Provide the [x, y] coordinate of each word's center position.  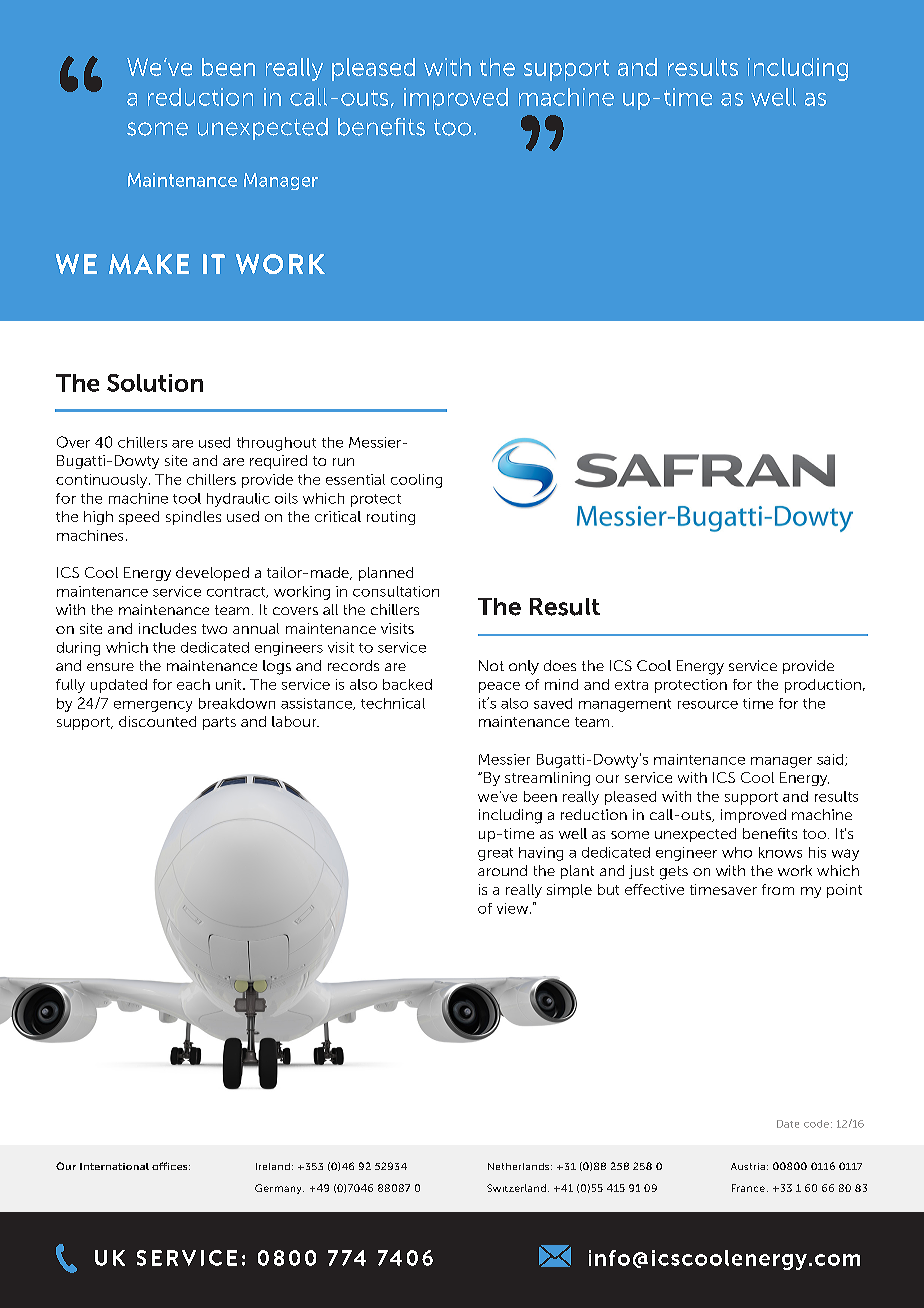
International [114, 1166]
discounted [157, 721]
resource [708, 705]
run [343, 462]
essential [355, 479]
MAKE [149, 264]
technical [393, 703]
